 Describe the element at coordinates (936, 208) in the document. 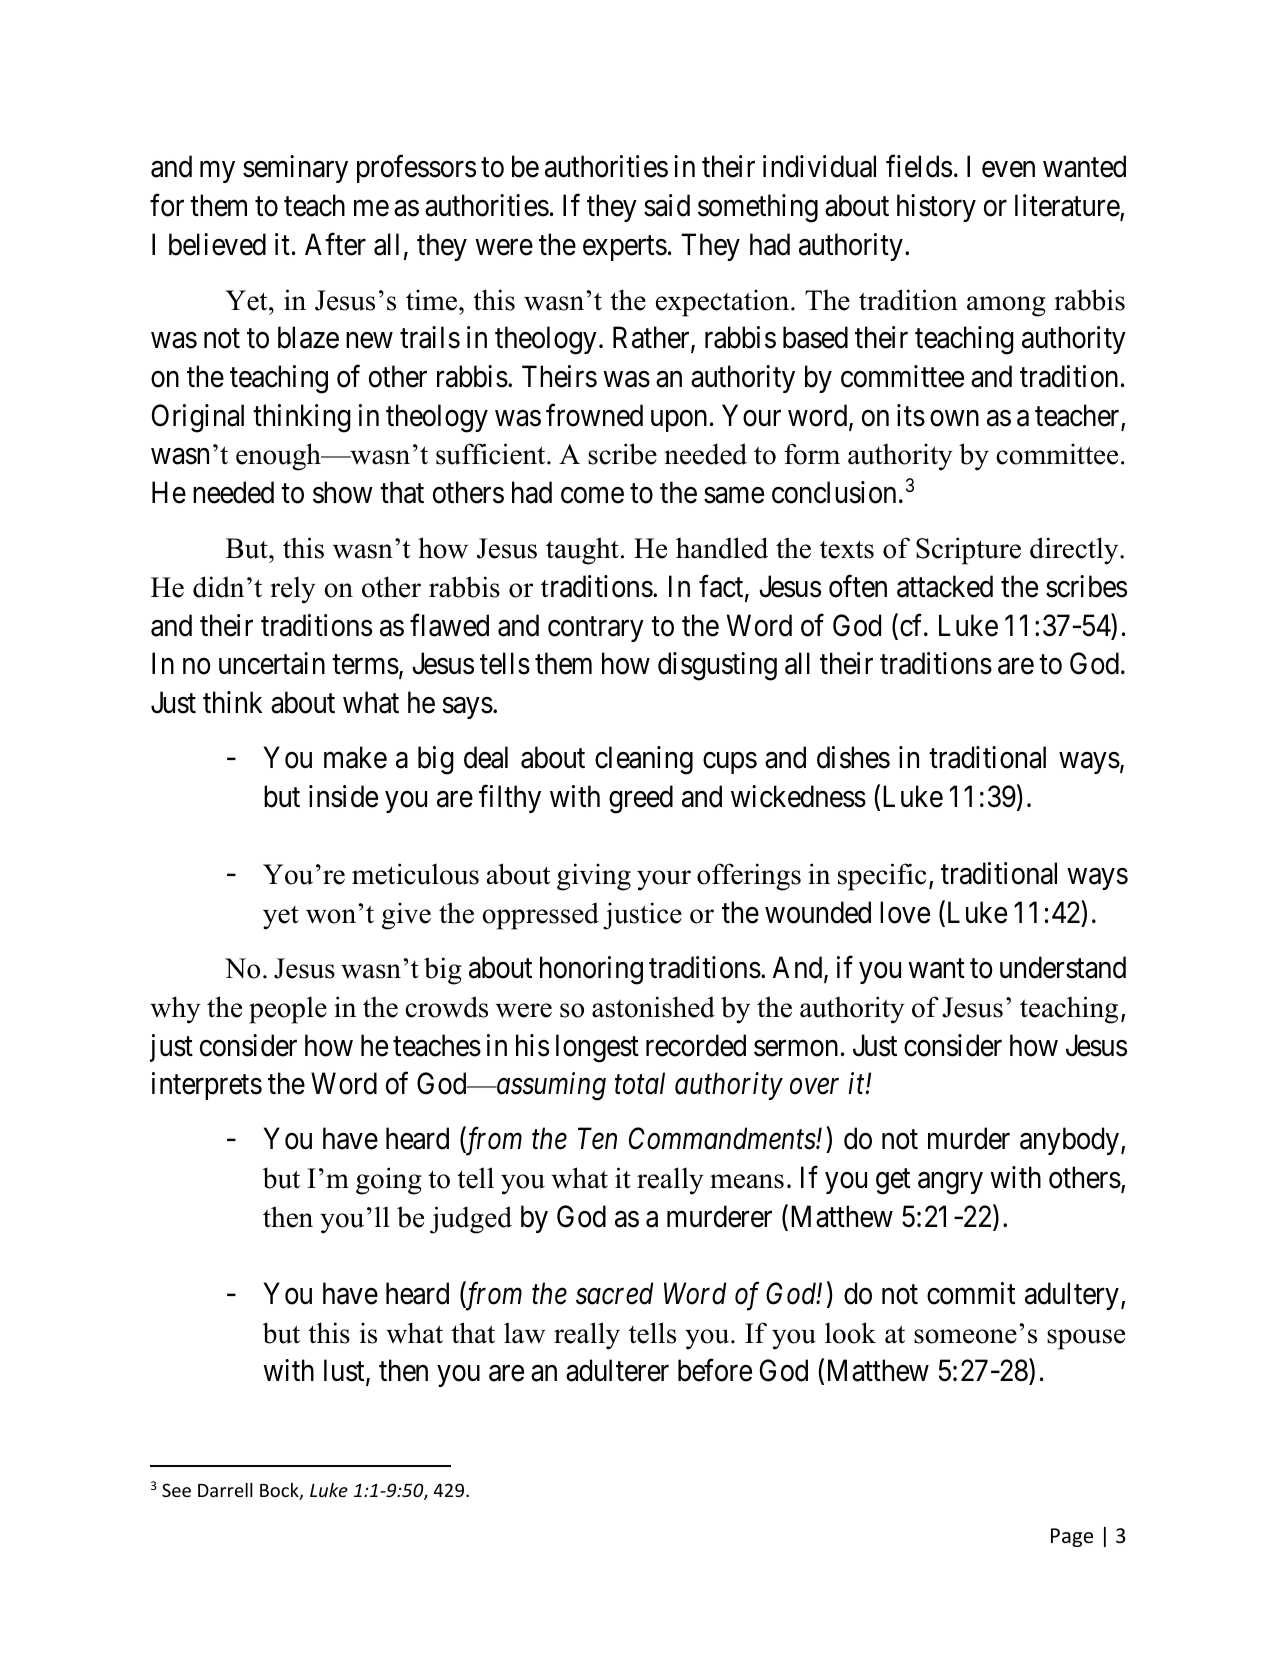

I see `history` at that location.
